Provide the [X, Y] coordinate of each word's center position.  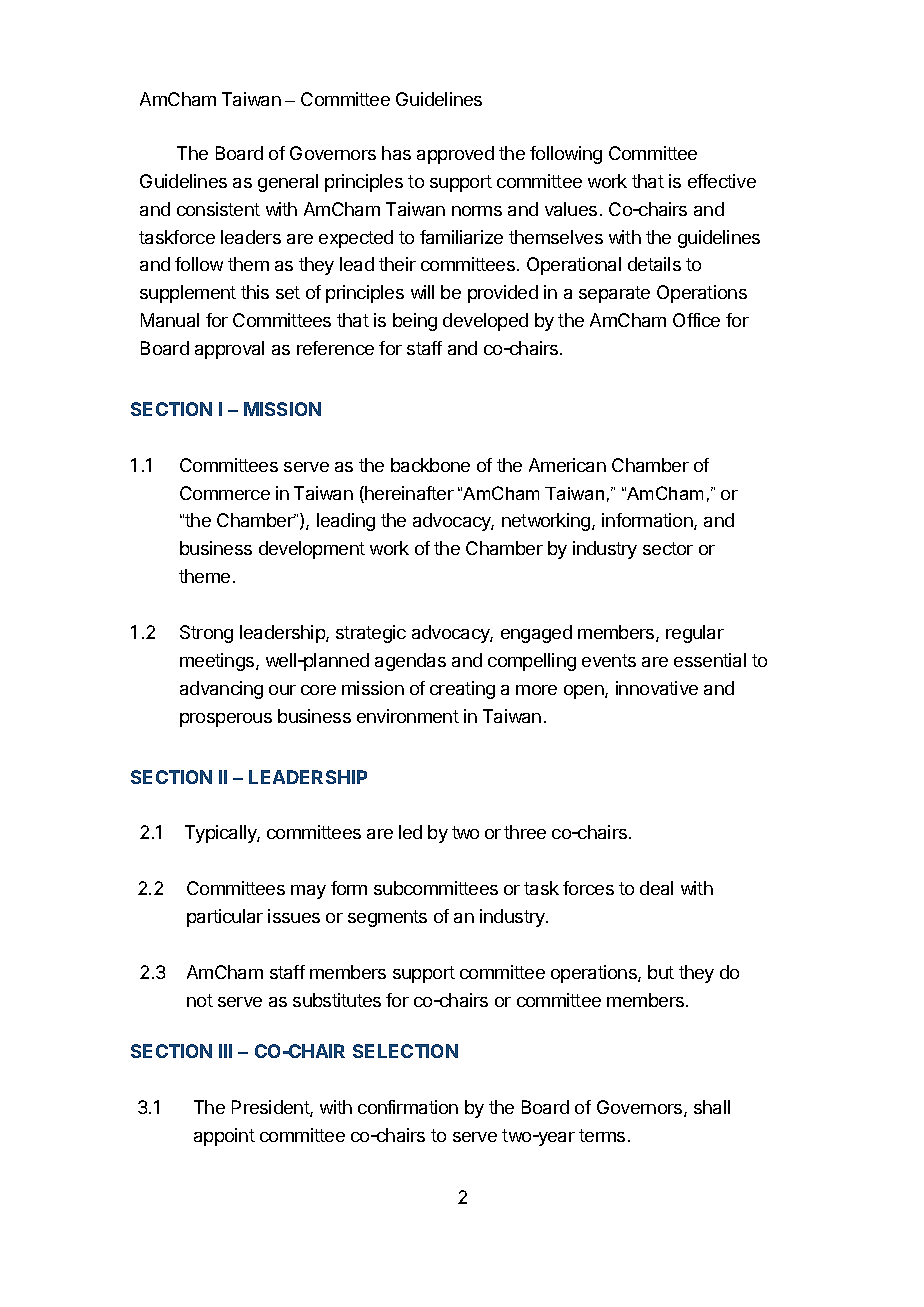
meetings [218, 662]
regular [695, 634]
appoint [224, 1137]
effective [722, 181]
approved [455, 155]
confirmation [408, 1107]
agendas [410, 662]
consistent [218, 209]
